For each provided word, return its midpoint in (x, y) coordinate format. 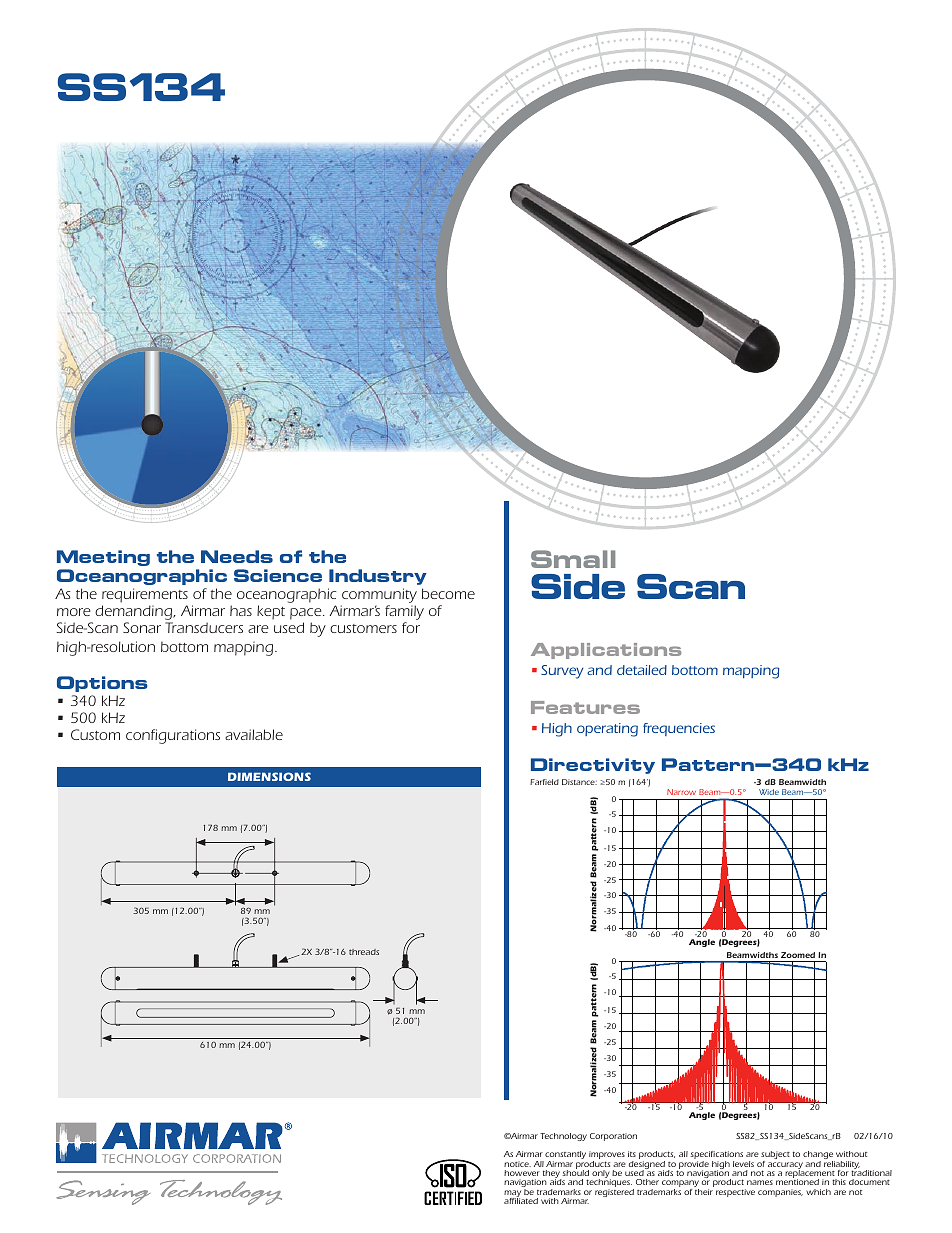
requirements (145, 595)
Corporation (613, 1137)
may (513, 1195)
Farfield (544, 782)
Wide (769, 792)
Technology (563, 1137)
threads (364, 952)
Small (573, 559)
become (448, 593)
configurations (173, 736)
